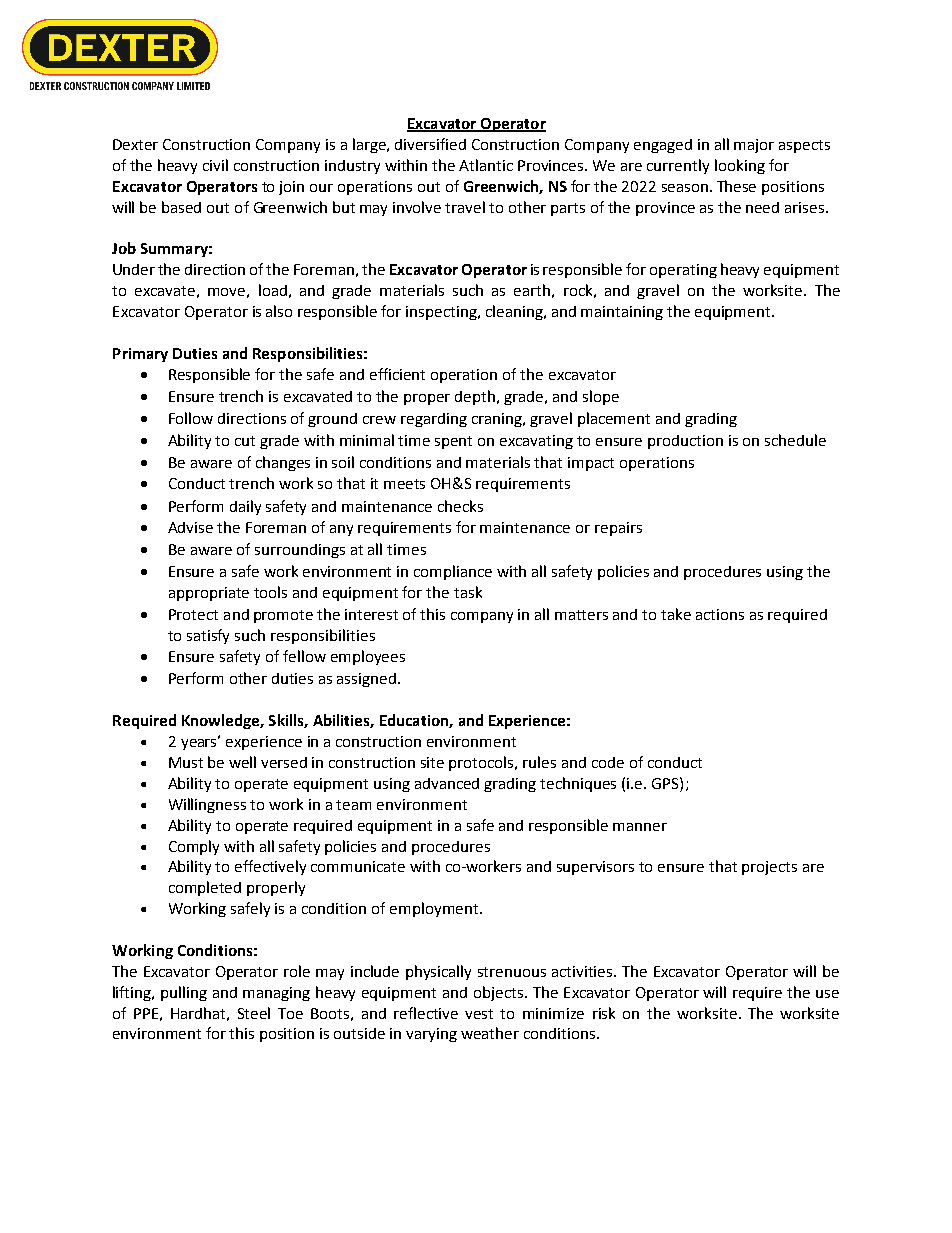  Describe the element at coordinates (666, 783) in the screenshot. I see `GPS` at that location.
